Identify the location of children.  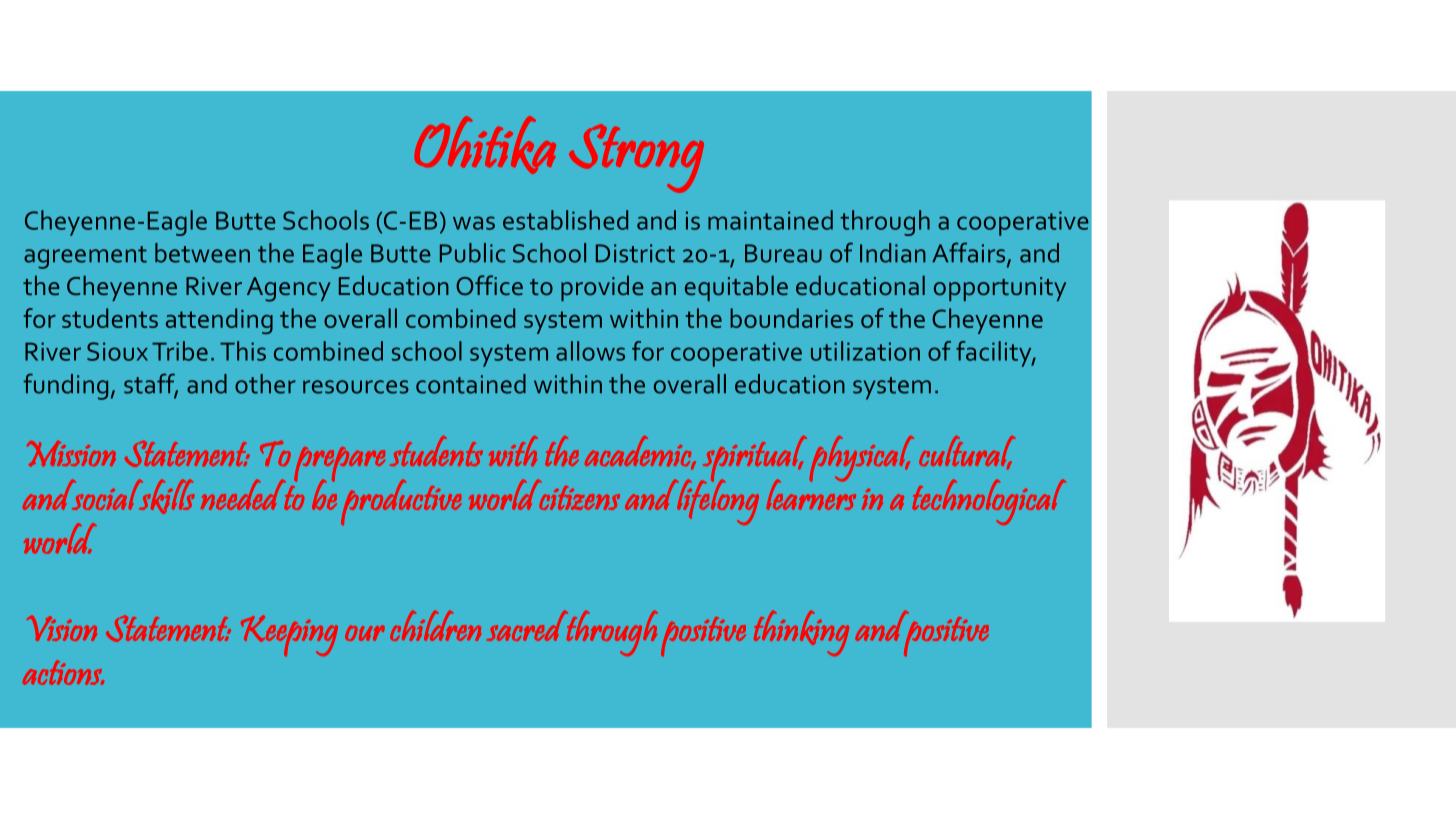
(435, 625).
